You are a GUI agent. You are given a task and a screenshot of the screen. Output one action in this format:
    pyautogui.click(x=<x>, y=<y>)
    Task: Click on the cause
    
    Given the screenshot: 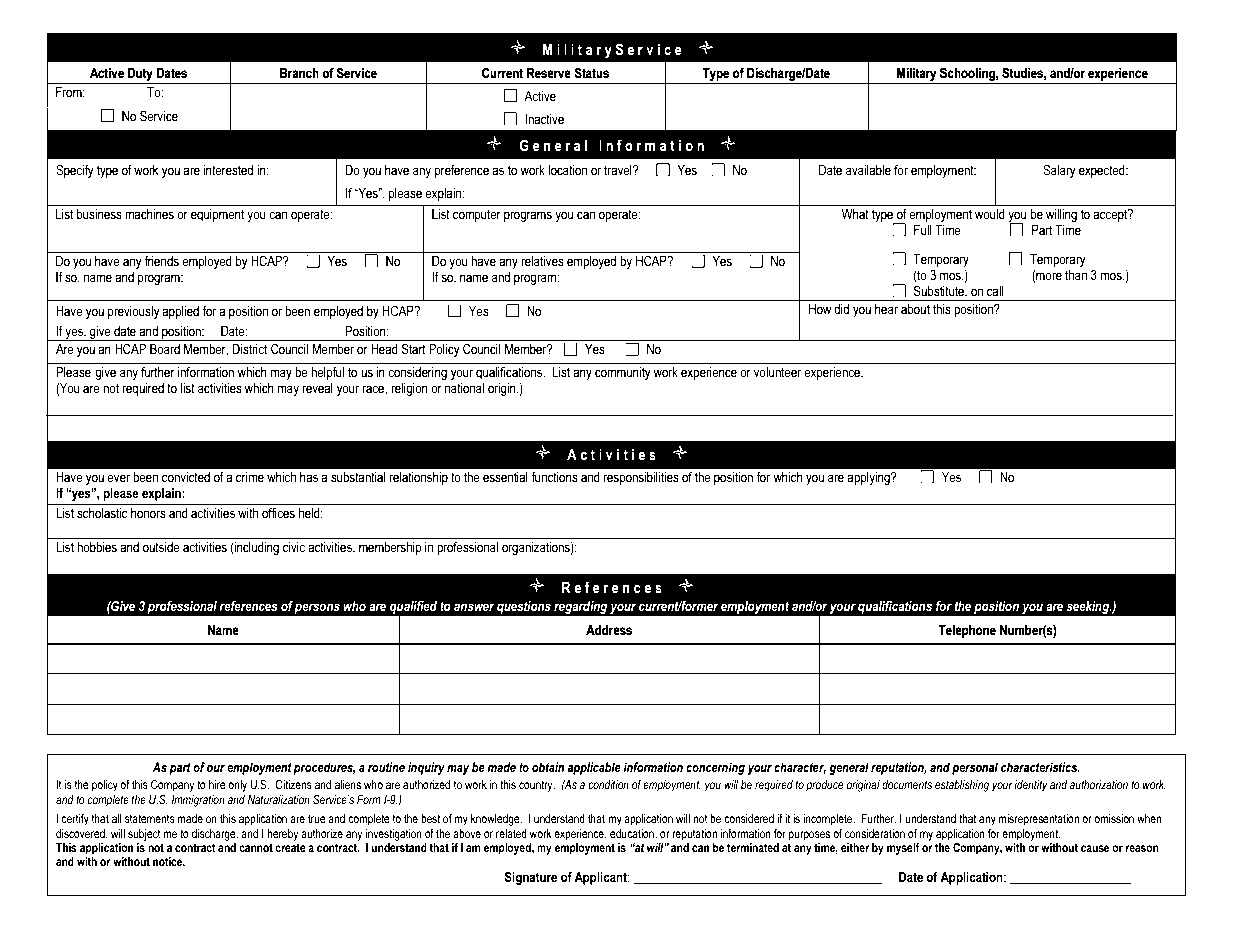 What is the action you would take?
    pyautogui.click(x=1095, y=848)
